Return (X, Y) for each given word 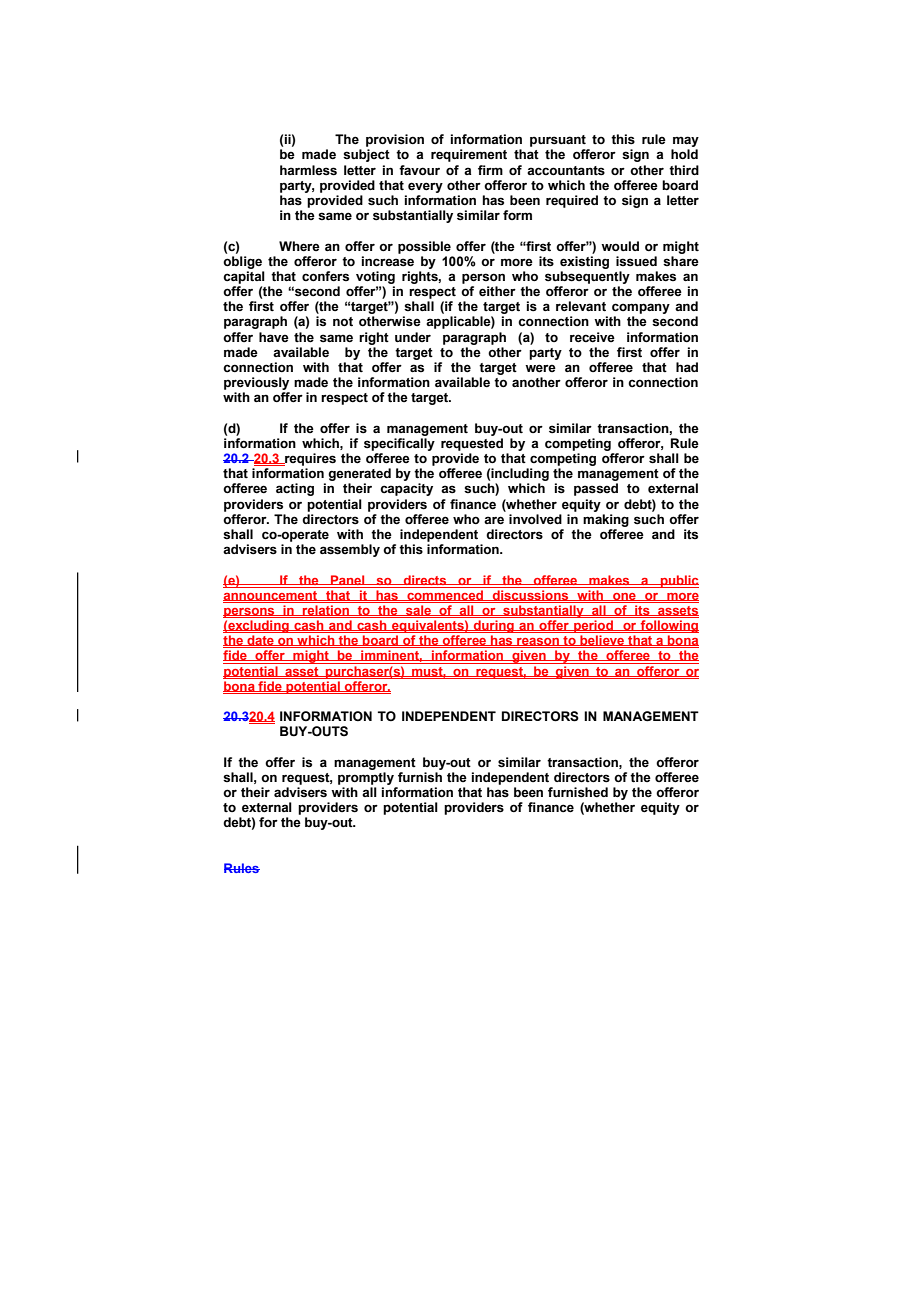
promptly (366, 778)
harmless (308, 170)
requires (309, 459)
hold (684, 154)
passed (596, 489)
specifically (399, 444)
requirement (469, 155)
